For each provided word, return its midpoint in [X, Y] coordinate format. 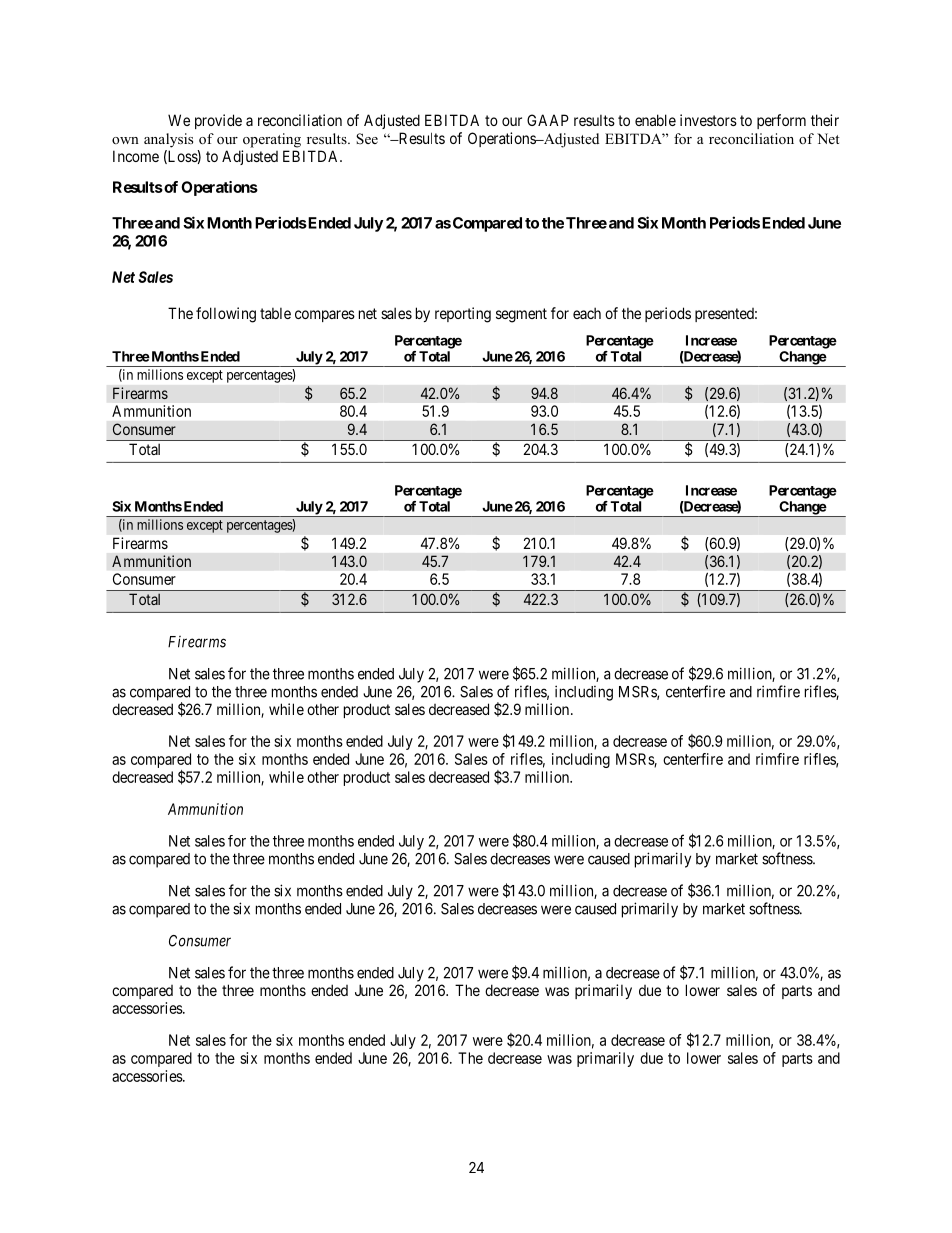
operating [272, 140]
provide [218, 121]
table [275, 313]
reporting [463, 315]
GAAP [548, 120]
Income [136, 156]
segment [521, 315]
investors [708, 120]
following [226, 315]
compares [325, 316]
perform [781, 121]
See [367, 139]
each [587, 313]
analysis [168, 140]
